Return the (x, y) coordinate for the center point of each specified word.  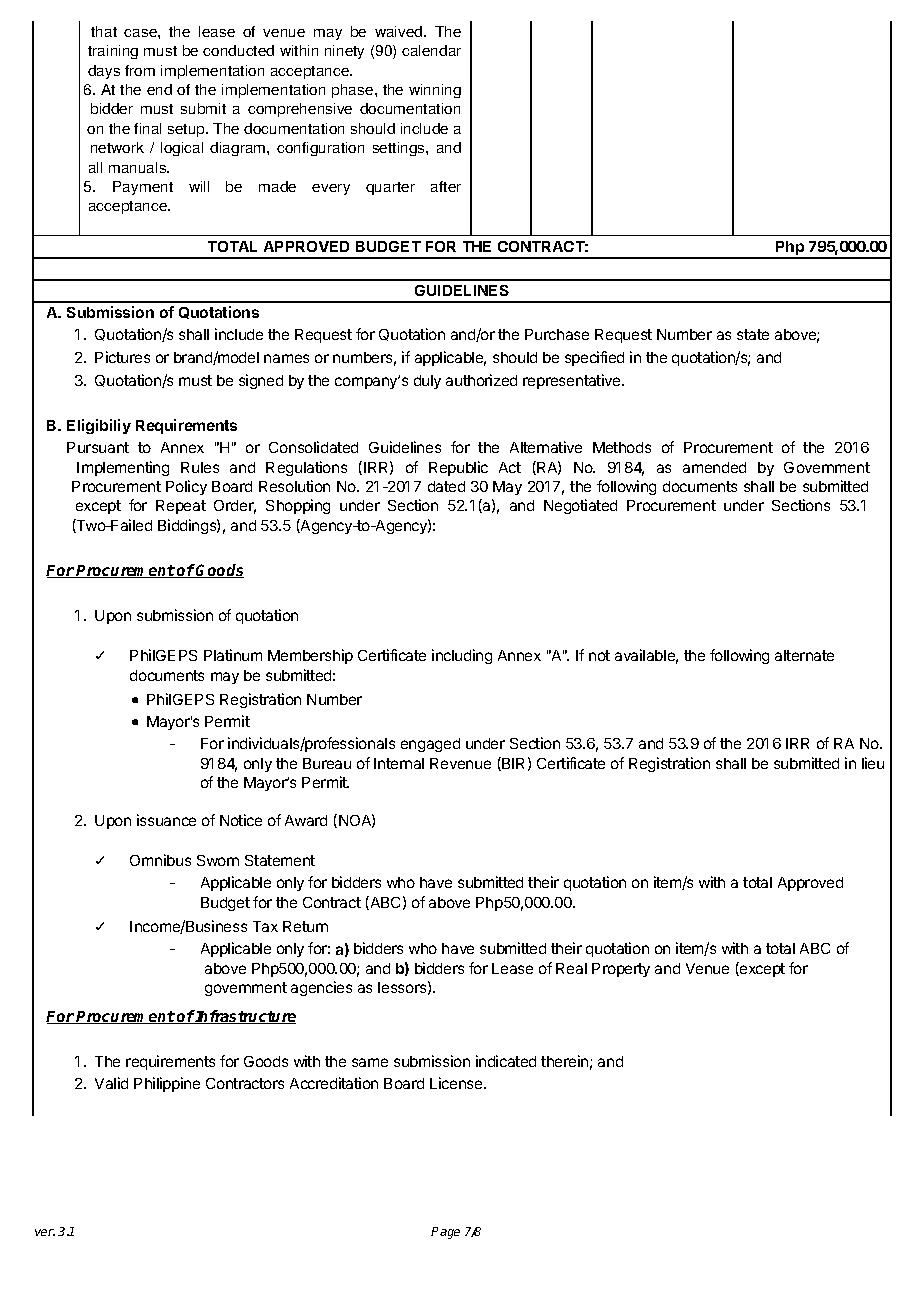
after (446, 186)
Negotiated (580, 506)
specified (594, 358)
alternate (804, 655)
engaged (430, 745)
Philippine (167, 1084)
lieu (873, 763)
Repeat (181, 507)
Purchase (557, 334)
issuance (166, 820)
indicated (506, 1061)
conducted (238, 50)
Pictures (122, 357)
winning (435, 91)
